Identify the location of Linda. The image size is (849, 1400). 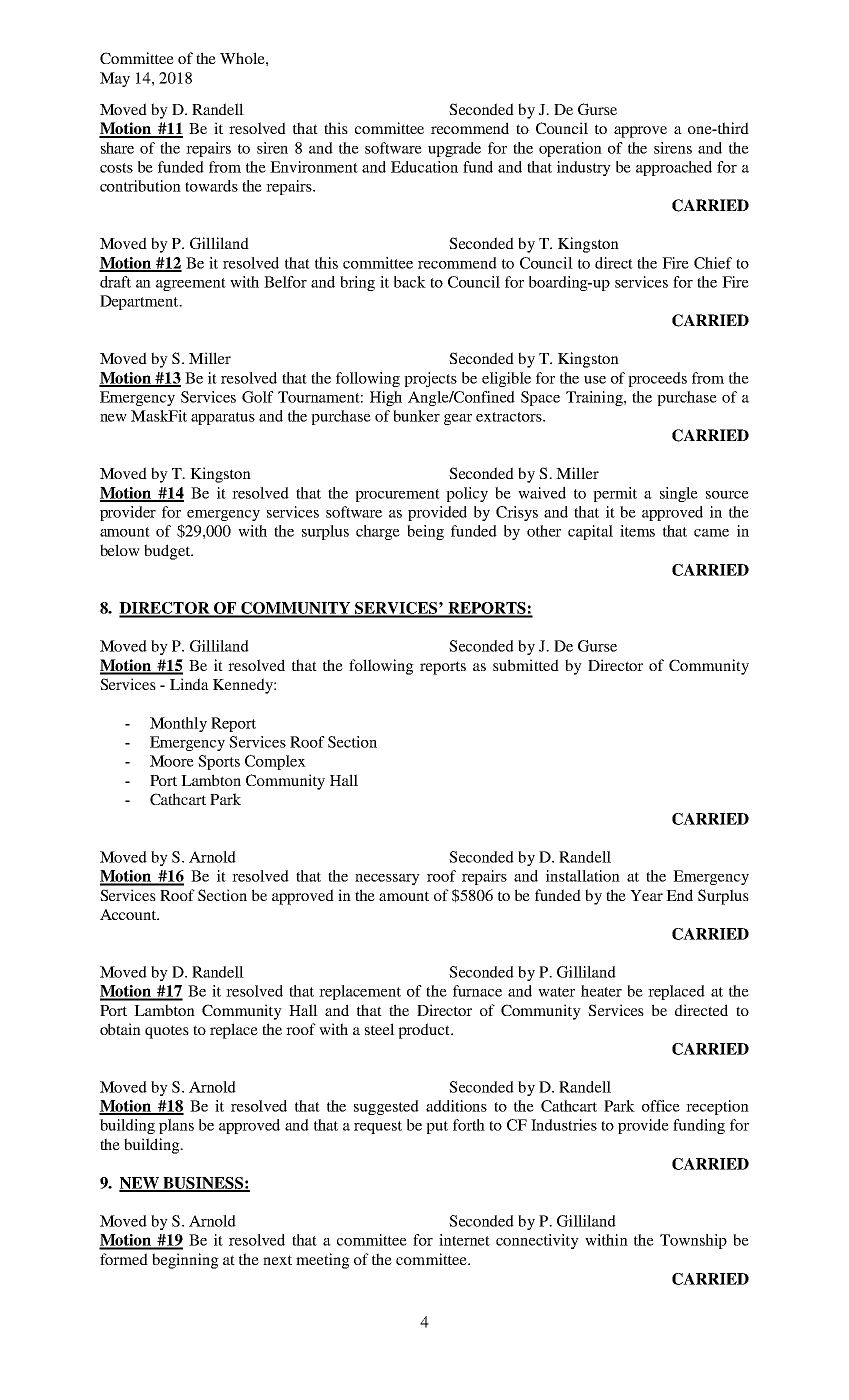
(189, 684).
